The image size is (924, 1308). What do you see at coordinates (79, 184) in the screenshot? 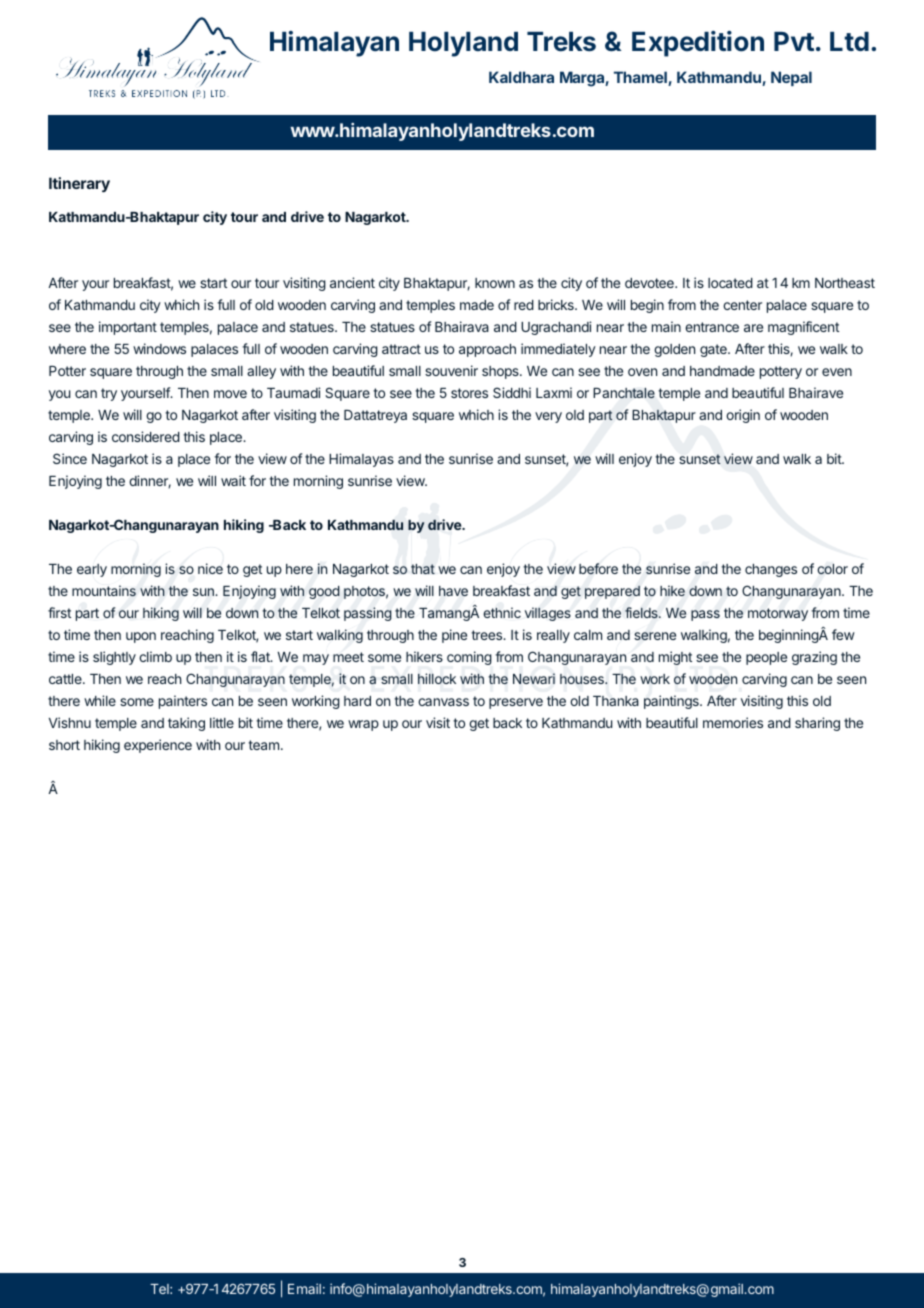
I see `Itinerary` at bounding box center [79, 184].
